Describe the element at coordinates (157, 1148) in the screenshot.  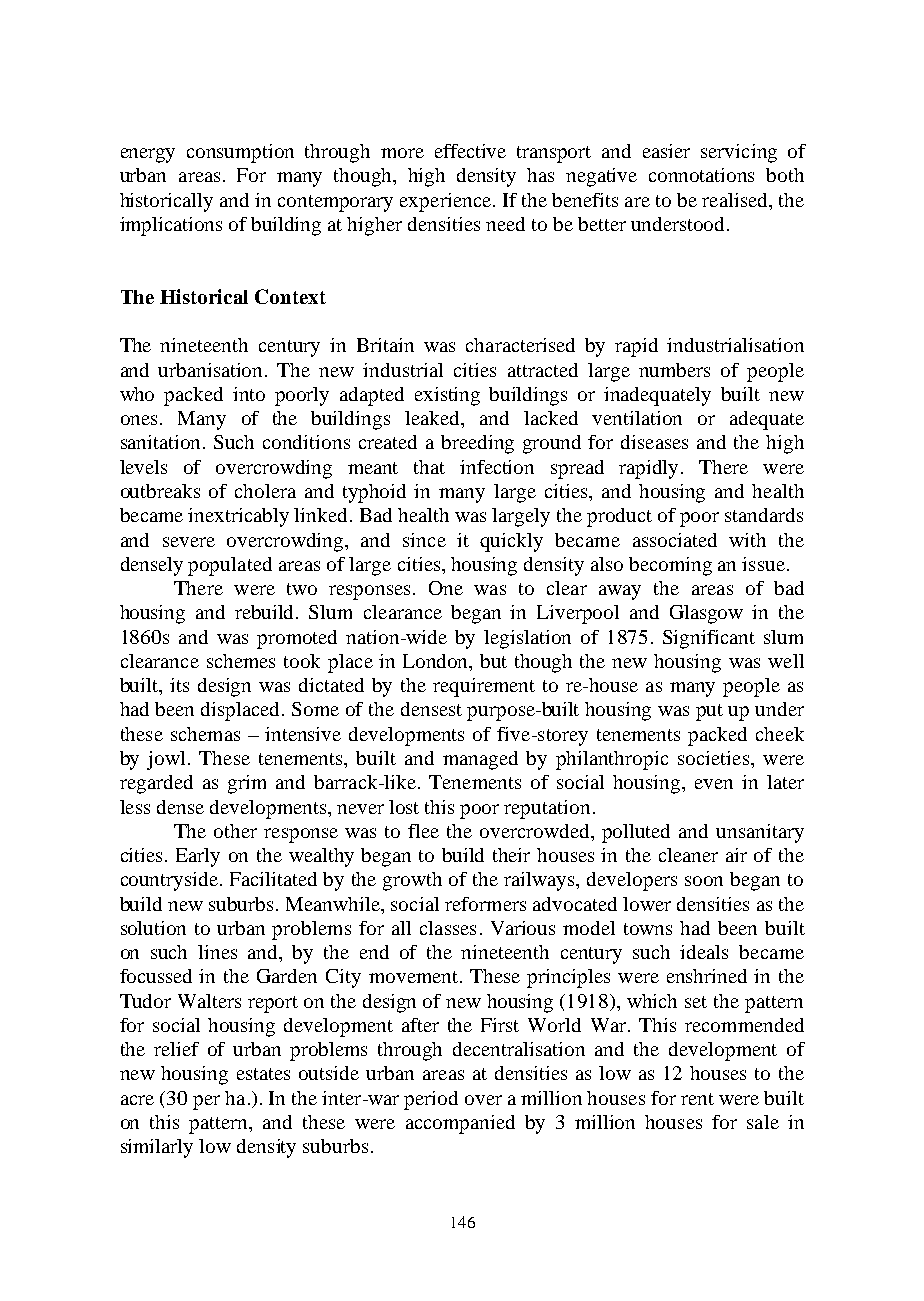
I see `similarly` at that location.
